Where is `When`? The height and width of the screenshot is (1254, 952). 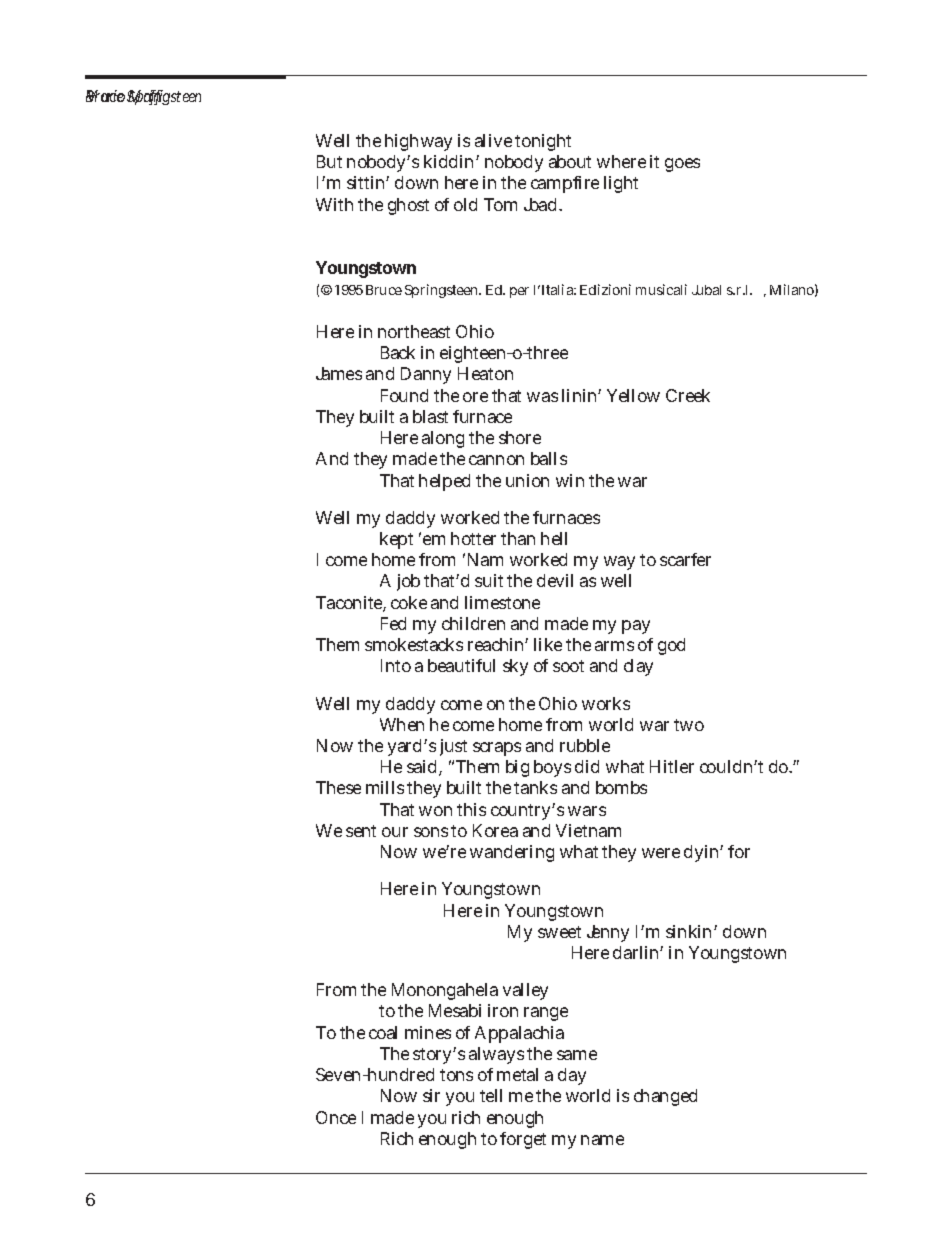 When is located at coordinates (402, 724).
